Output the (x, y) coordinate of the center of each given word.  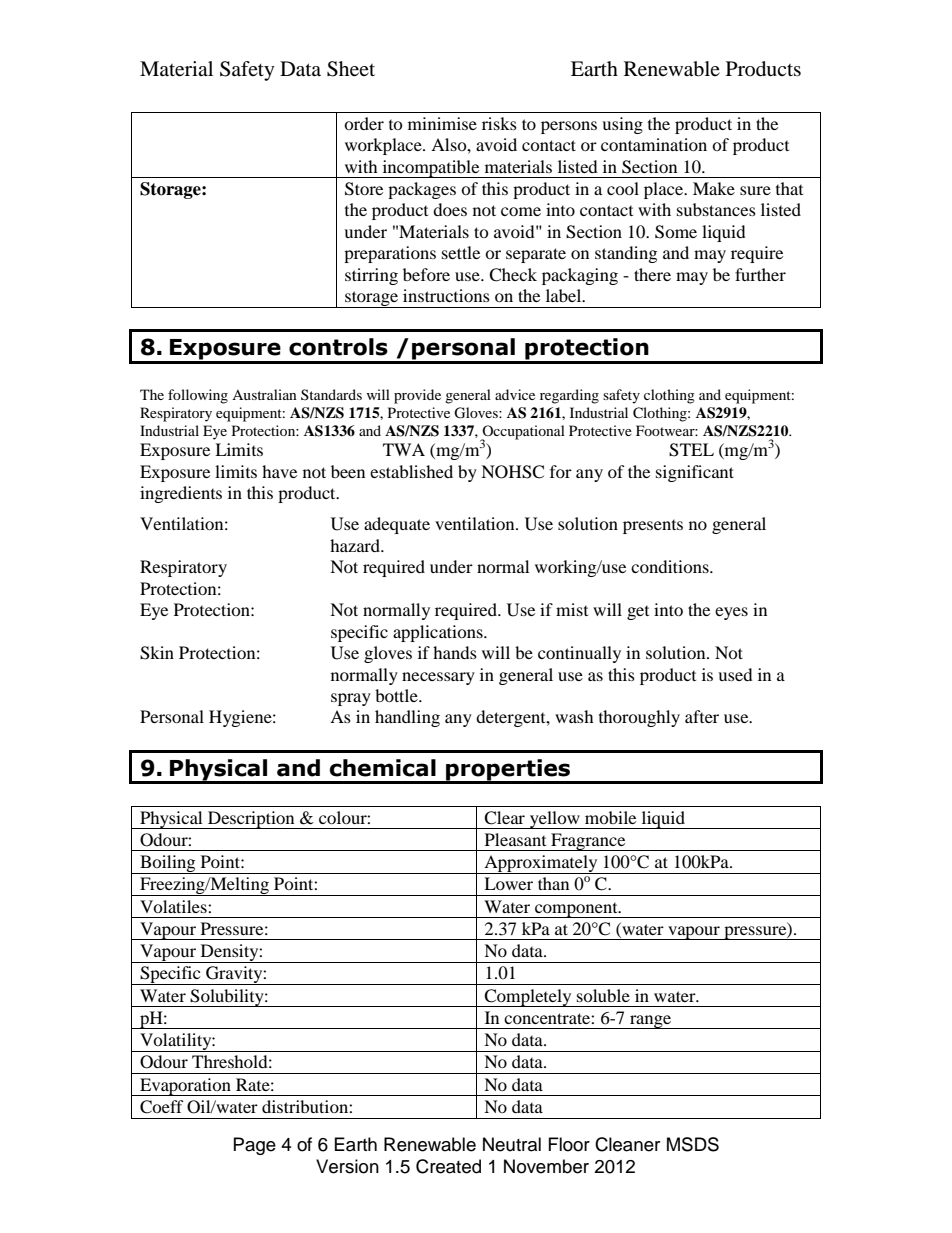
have (279, 471)
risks (499, 123)
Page (255, 1146)
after (702, 716)
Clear (504, 818)
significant (695, 473)
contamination (654, 144)
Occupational (522, 433)
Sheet (351, 69)
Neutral (512, 1144)
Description (251, 820)
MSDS (693, 1144)
